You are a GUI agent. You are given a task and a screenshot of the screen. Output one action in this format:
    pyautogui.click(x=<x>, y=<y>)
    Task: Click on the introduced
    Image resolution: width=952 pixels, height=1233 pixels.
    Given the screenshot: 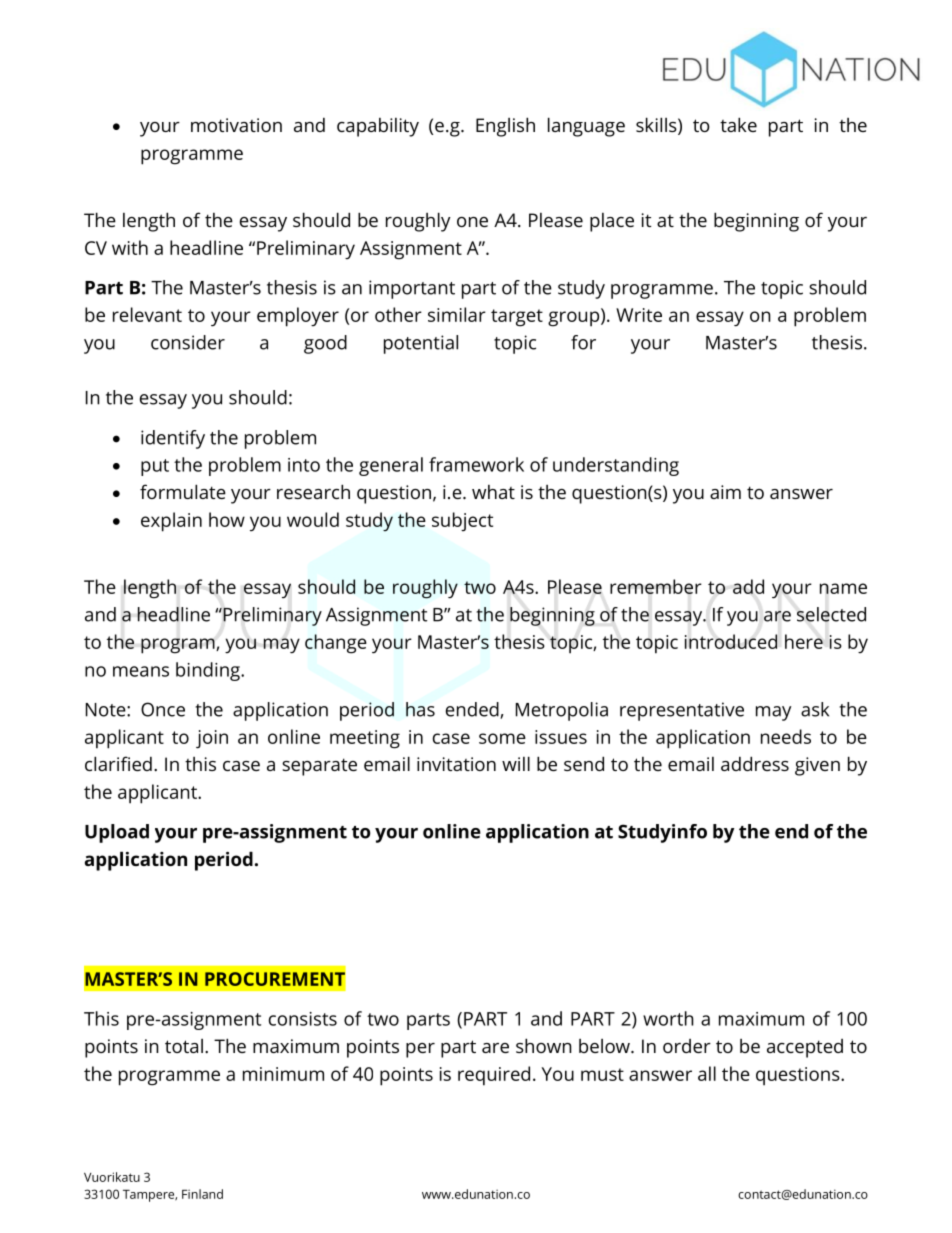 What is the action you would take?
    pyautogui.click(x=731, y=641)
